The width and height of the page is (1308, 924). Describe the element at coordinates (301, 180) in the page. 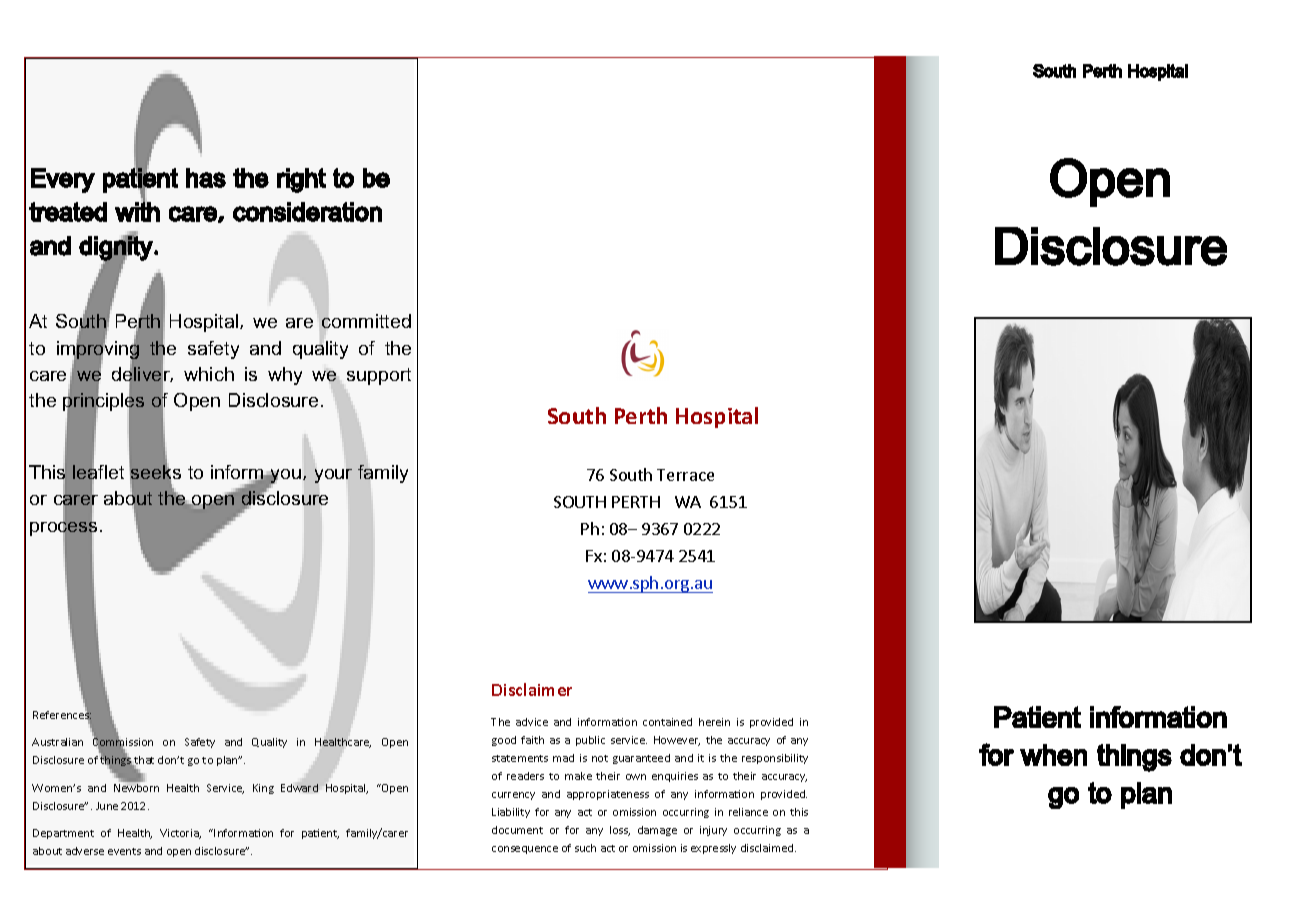

I see `right` at that location.
